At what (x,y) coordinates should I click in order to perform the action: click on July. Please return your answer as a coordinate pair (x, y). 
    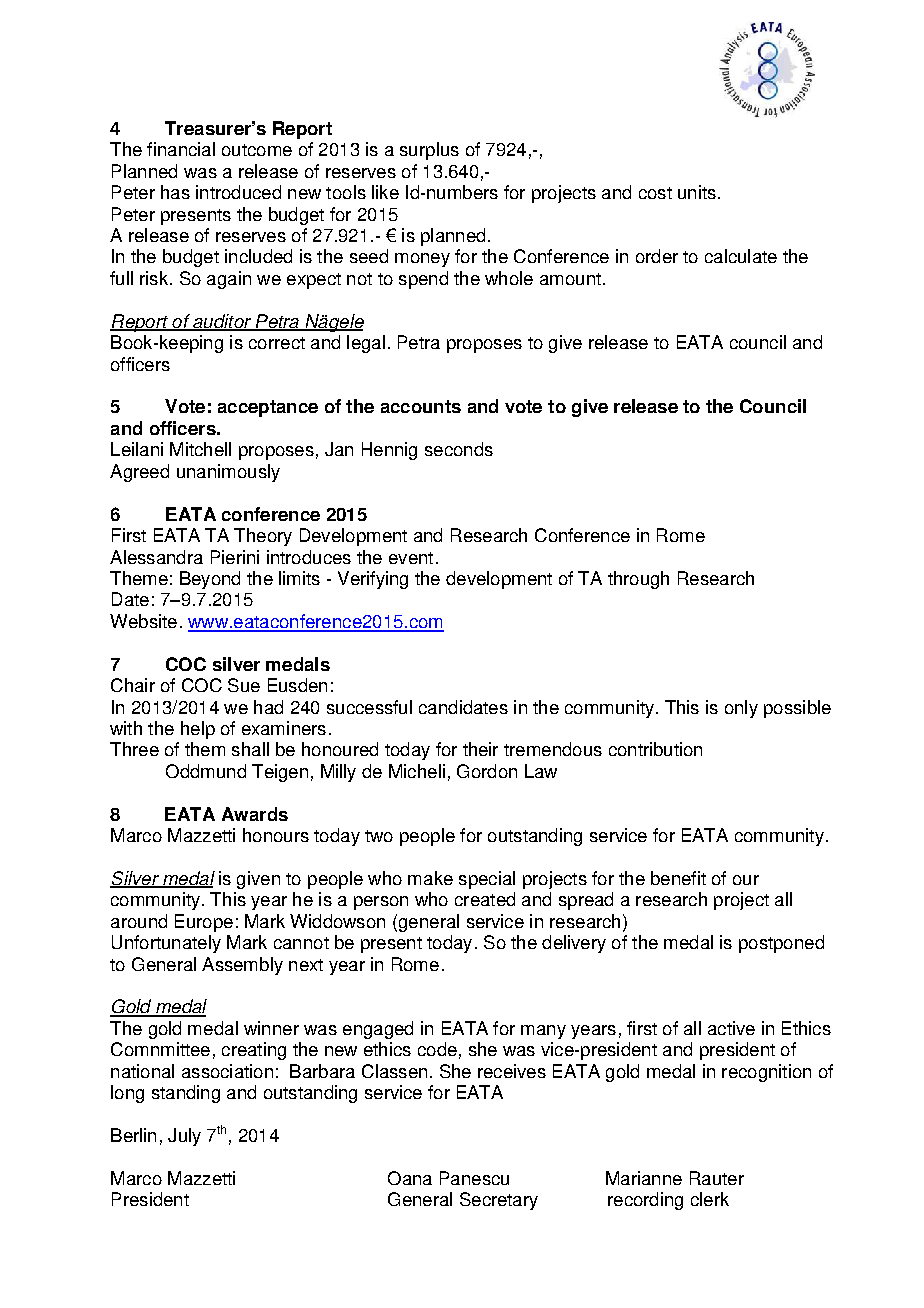
    Looking at the image, I should click on (184, 1137).
